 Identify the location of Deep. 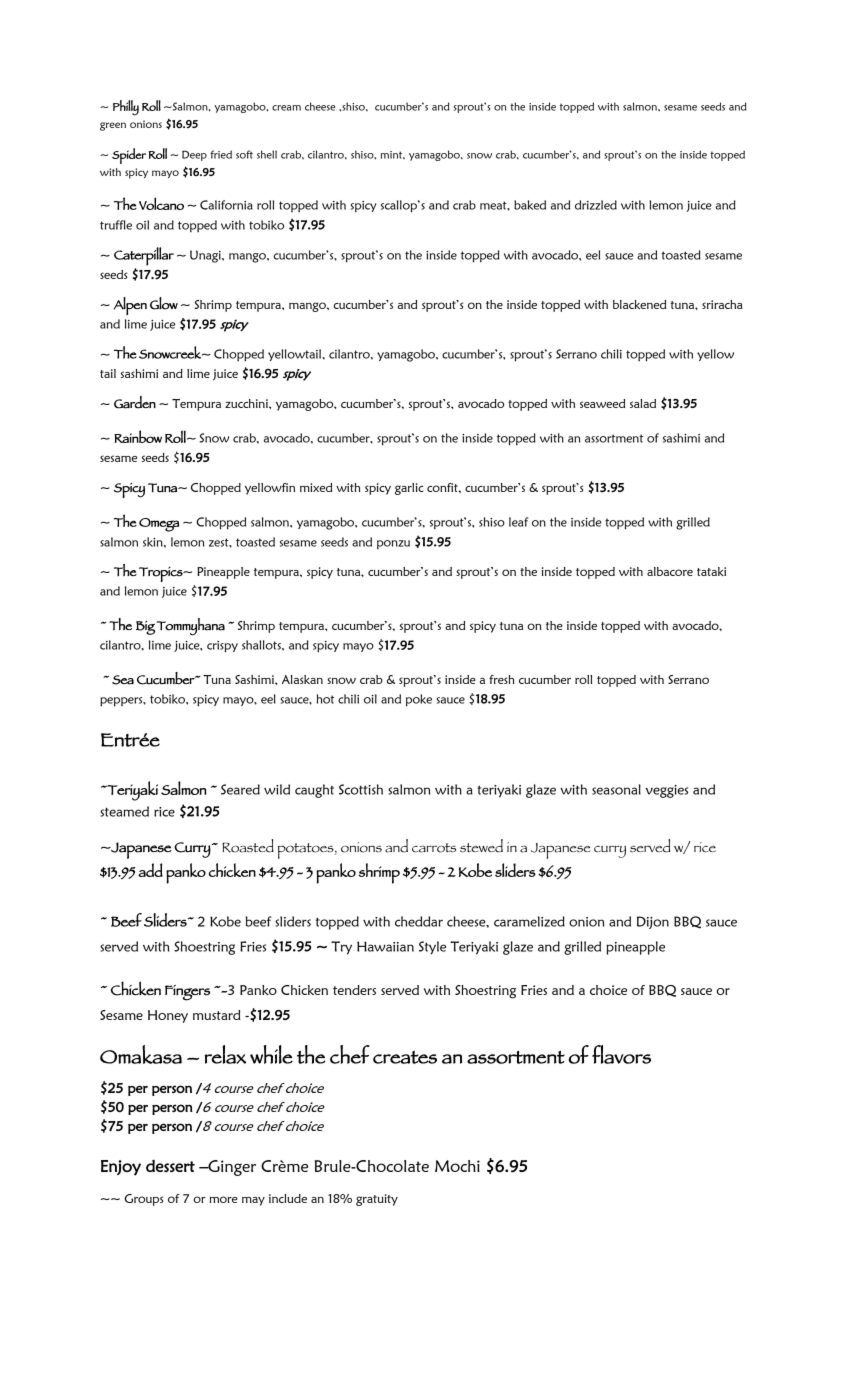
(194, 155).
